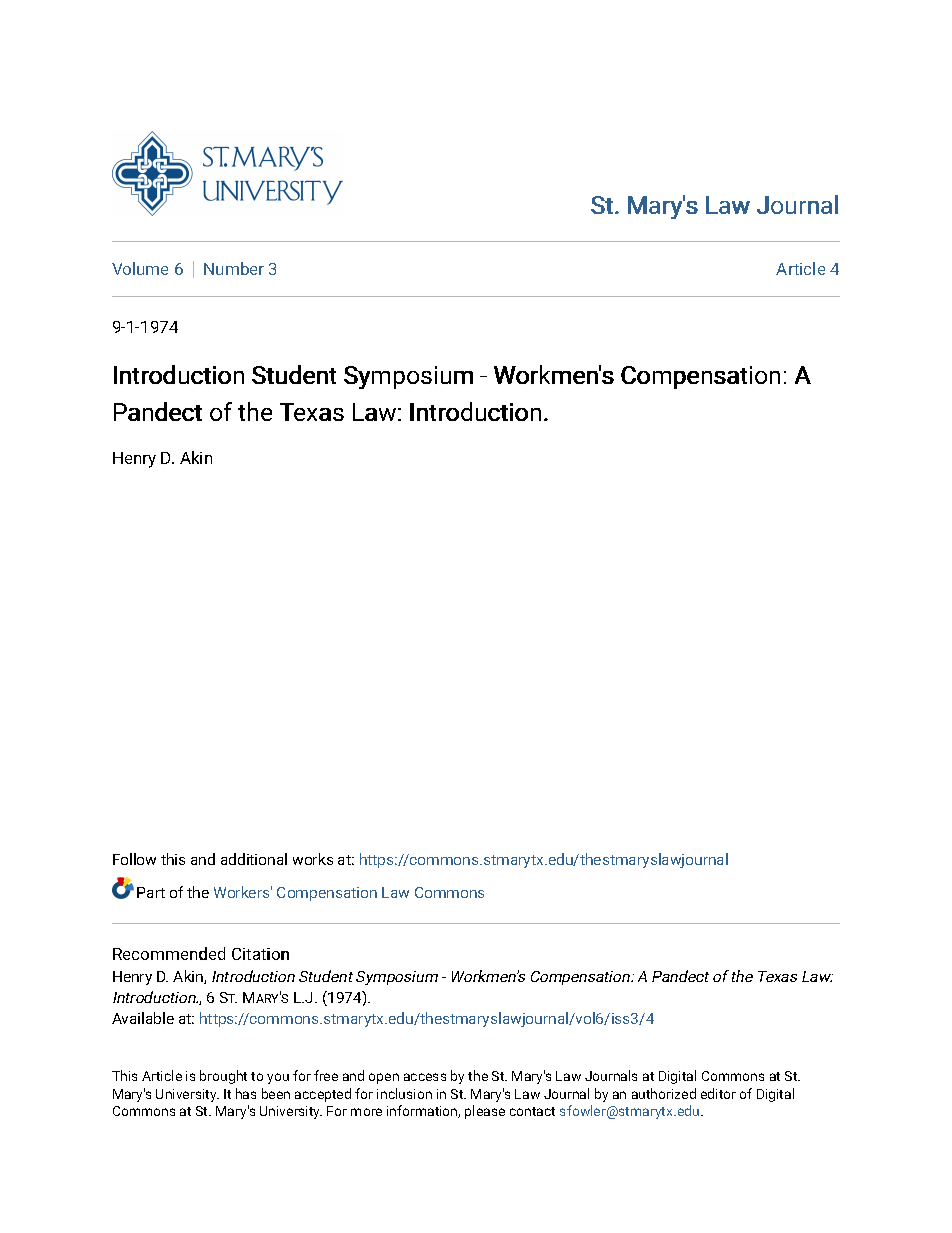  I want to click on additional, so click(254, 859).
